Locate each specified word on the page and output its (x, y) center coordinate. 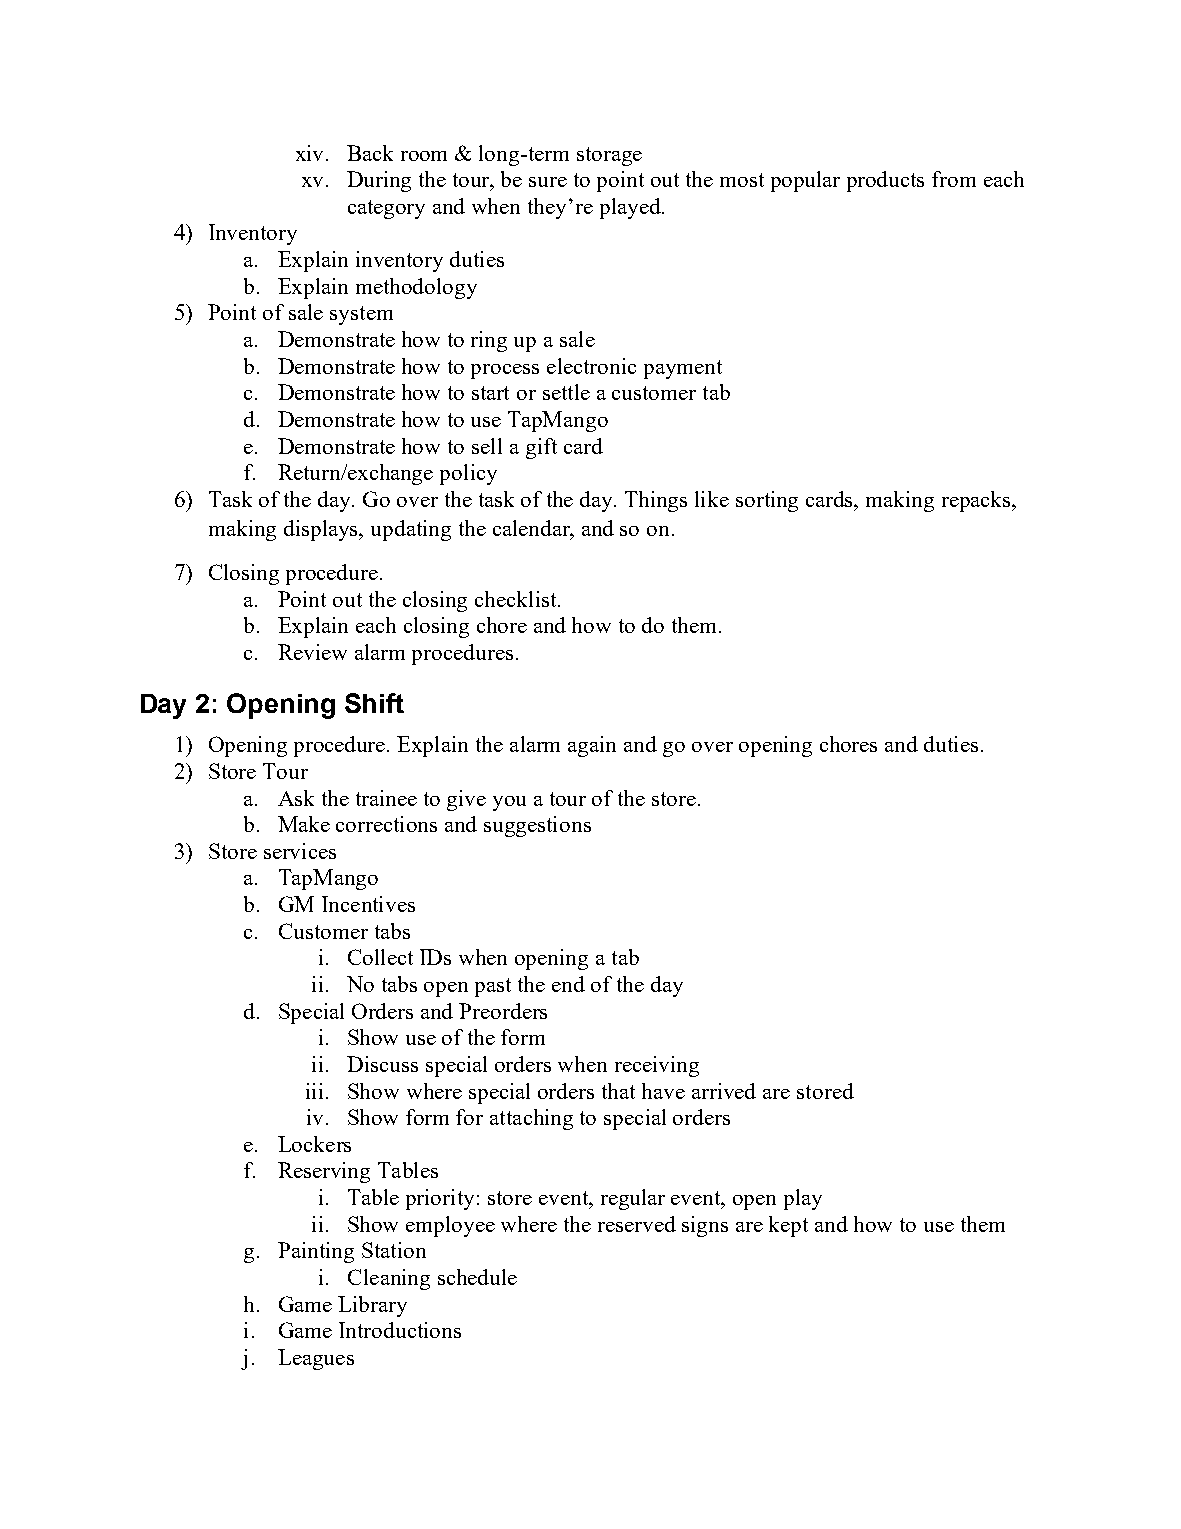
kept (788, 1226)
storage (609, 156)
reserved (637, 1224)
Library (372, 1306)
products (885, 181)
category (386, 209)
